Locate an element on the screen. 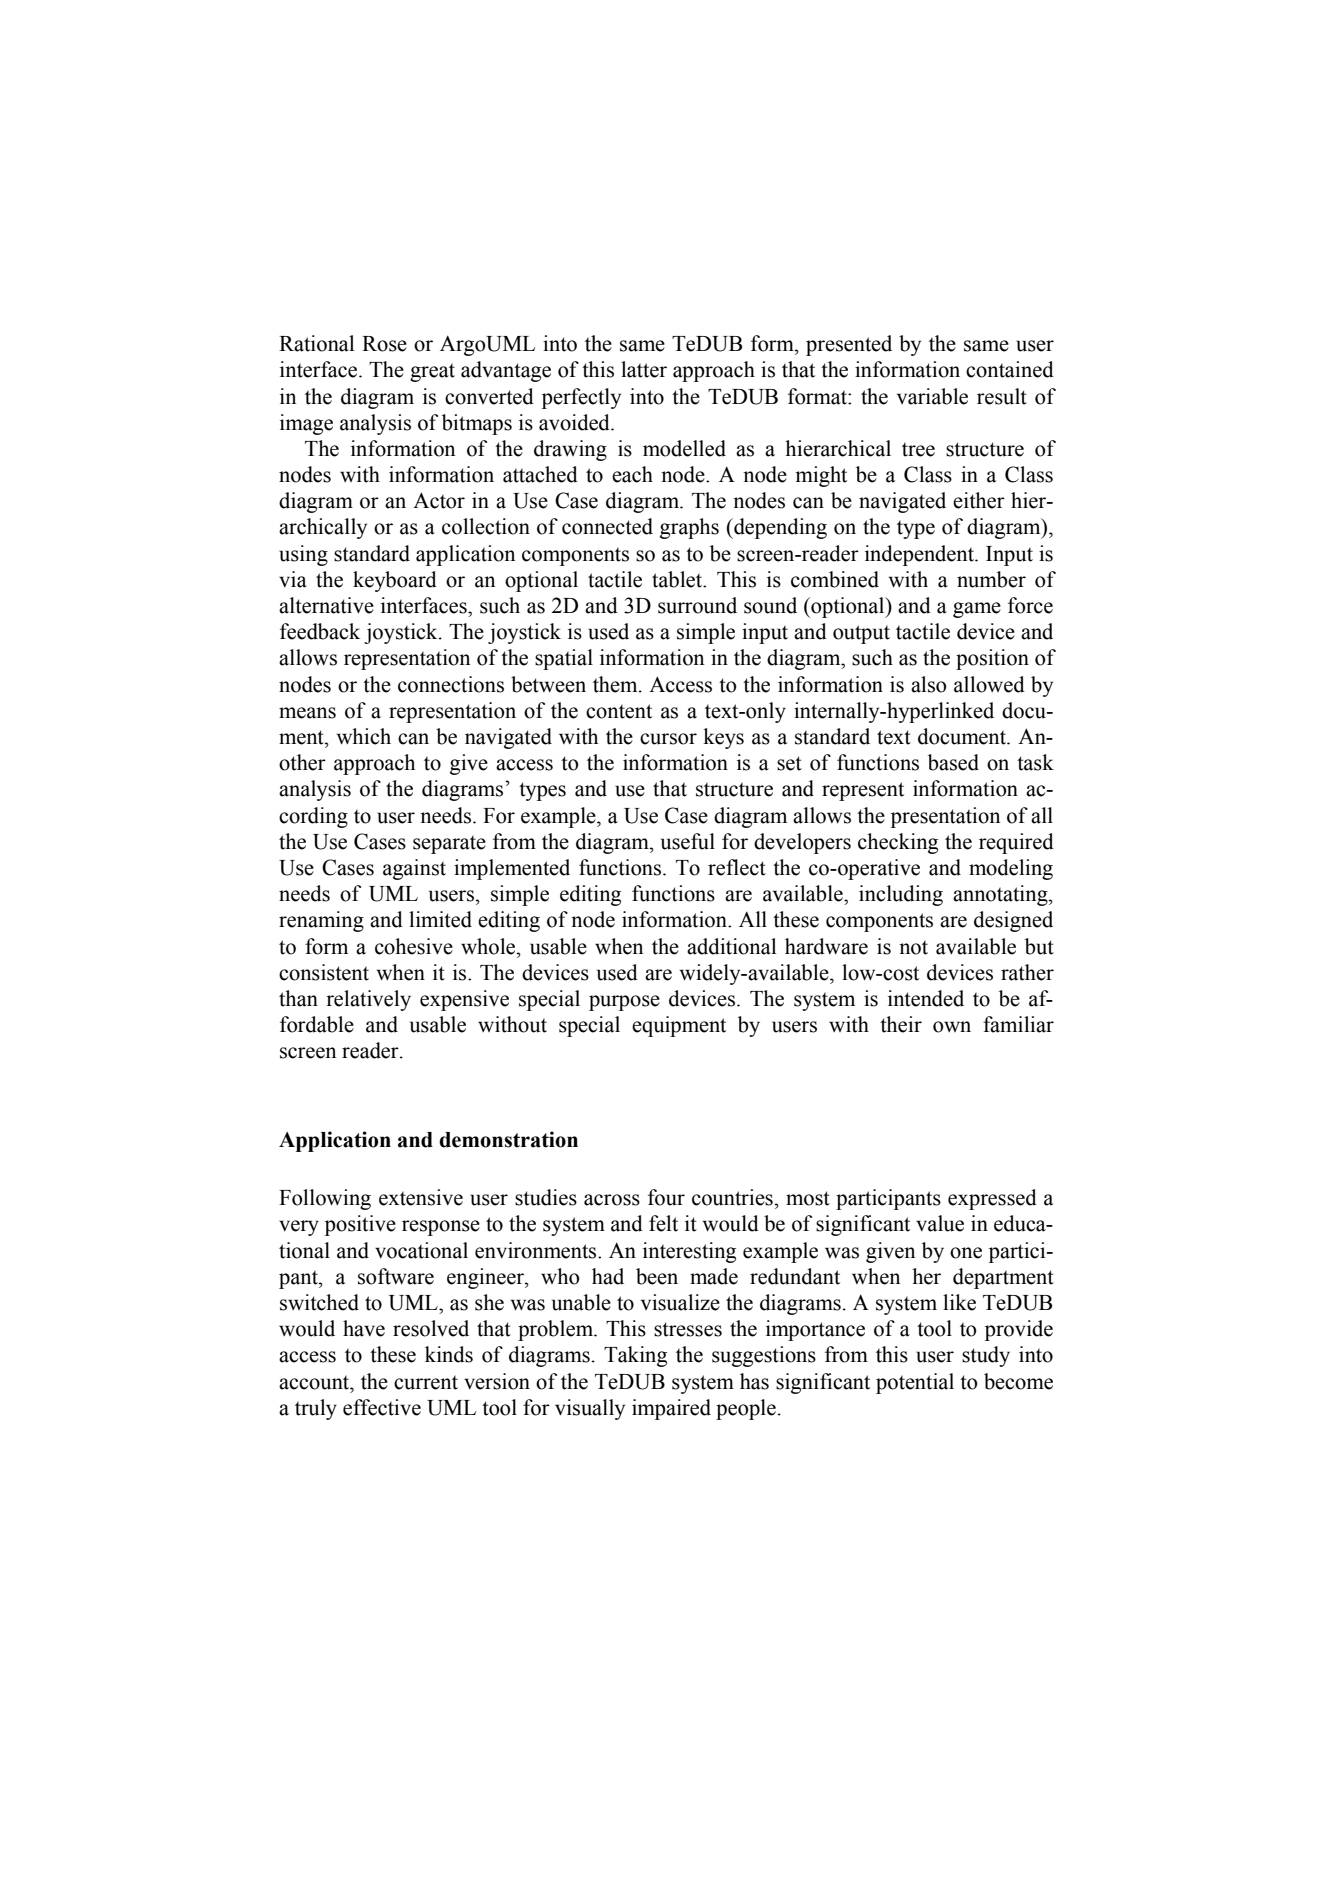  potential is located at coordinates (915, 1383).
